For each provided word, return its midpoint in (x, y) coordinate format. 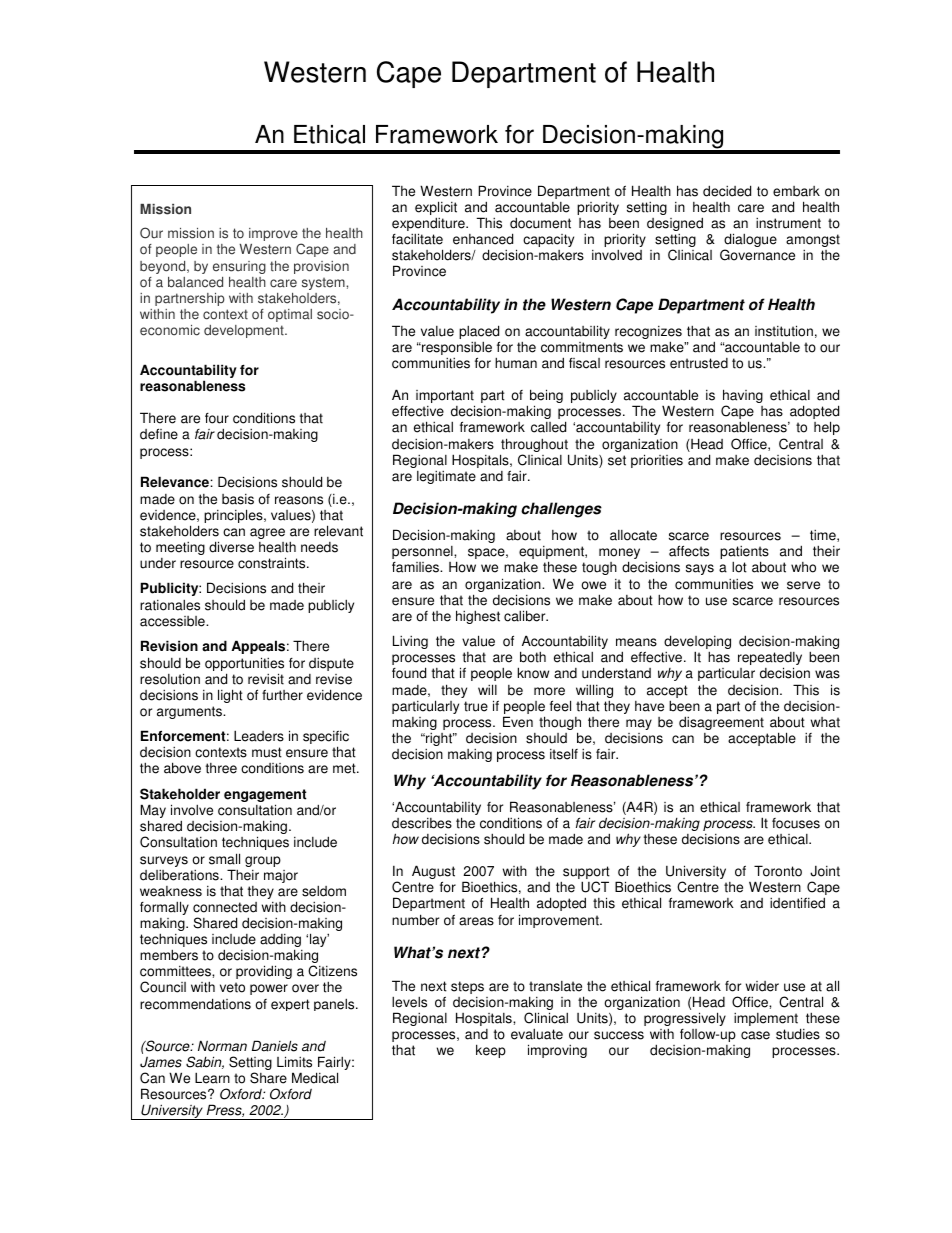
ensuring (239, 267)
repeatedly (770, 660)
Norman (222, 1046)
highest (478, 617)
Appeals (258, 647)
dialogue (750, 241)
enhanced (483, 239)
